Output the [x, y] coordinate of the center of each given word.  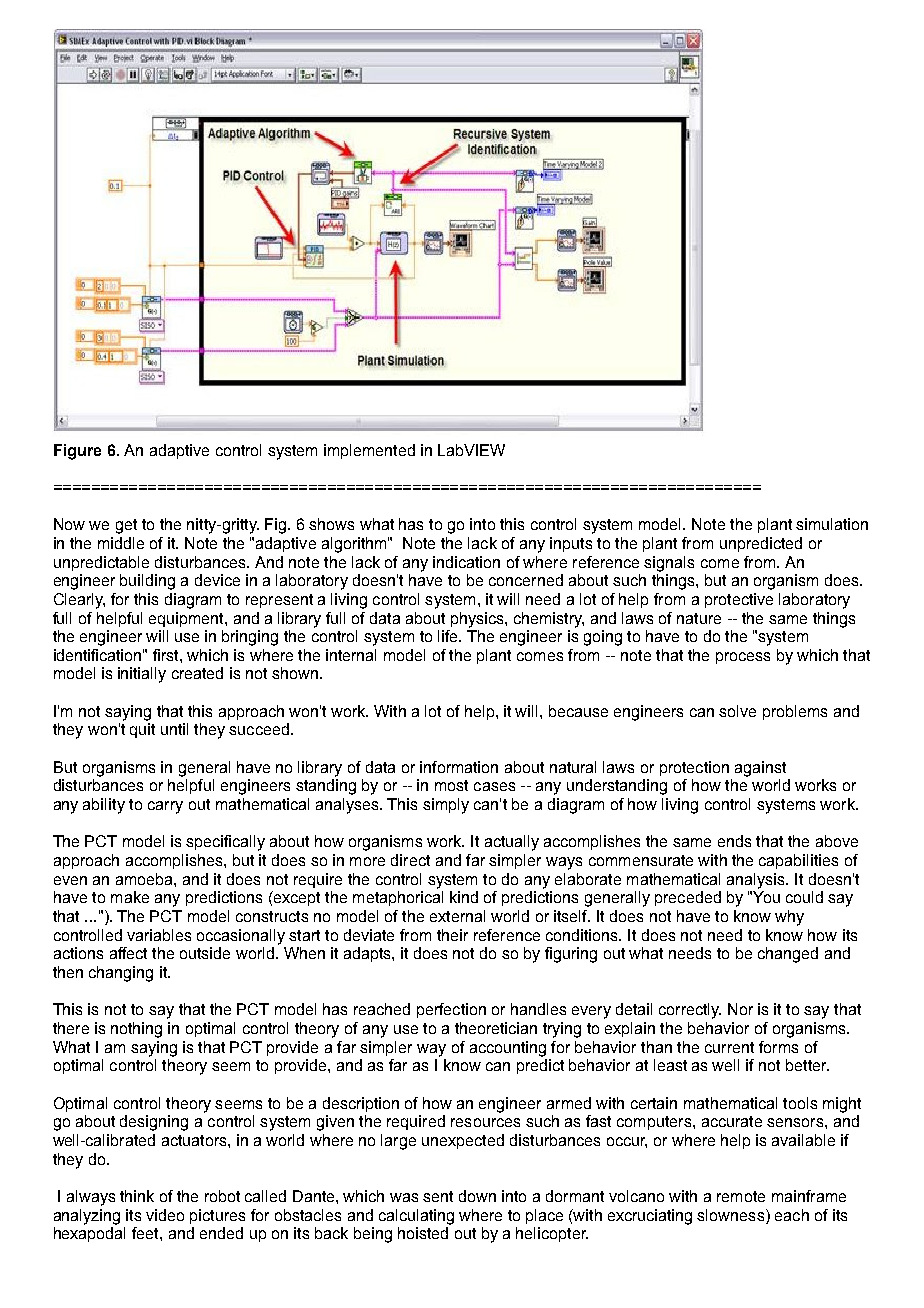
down [477, 1196]
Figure [77, 452]
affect [128, 953]
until [174, 729]
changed [788, 955]
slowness [730, 1215]
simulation [832, 524]
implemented [369, 451]
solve [737, 711]
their [452, 935]
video [165, 1215]
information [459, 767]
